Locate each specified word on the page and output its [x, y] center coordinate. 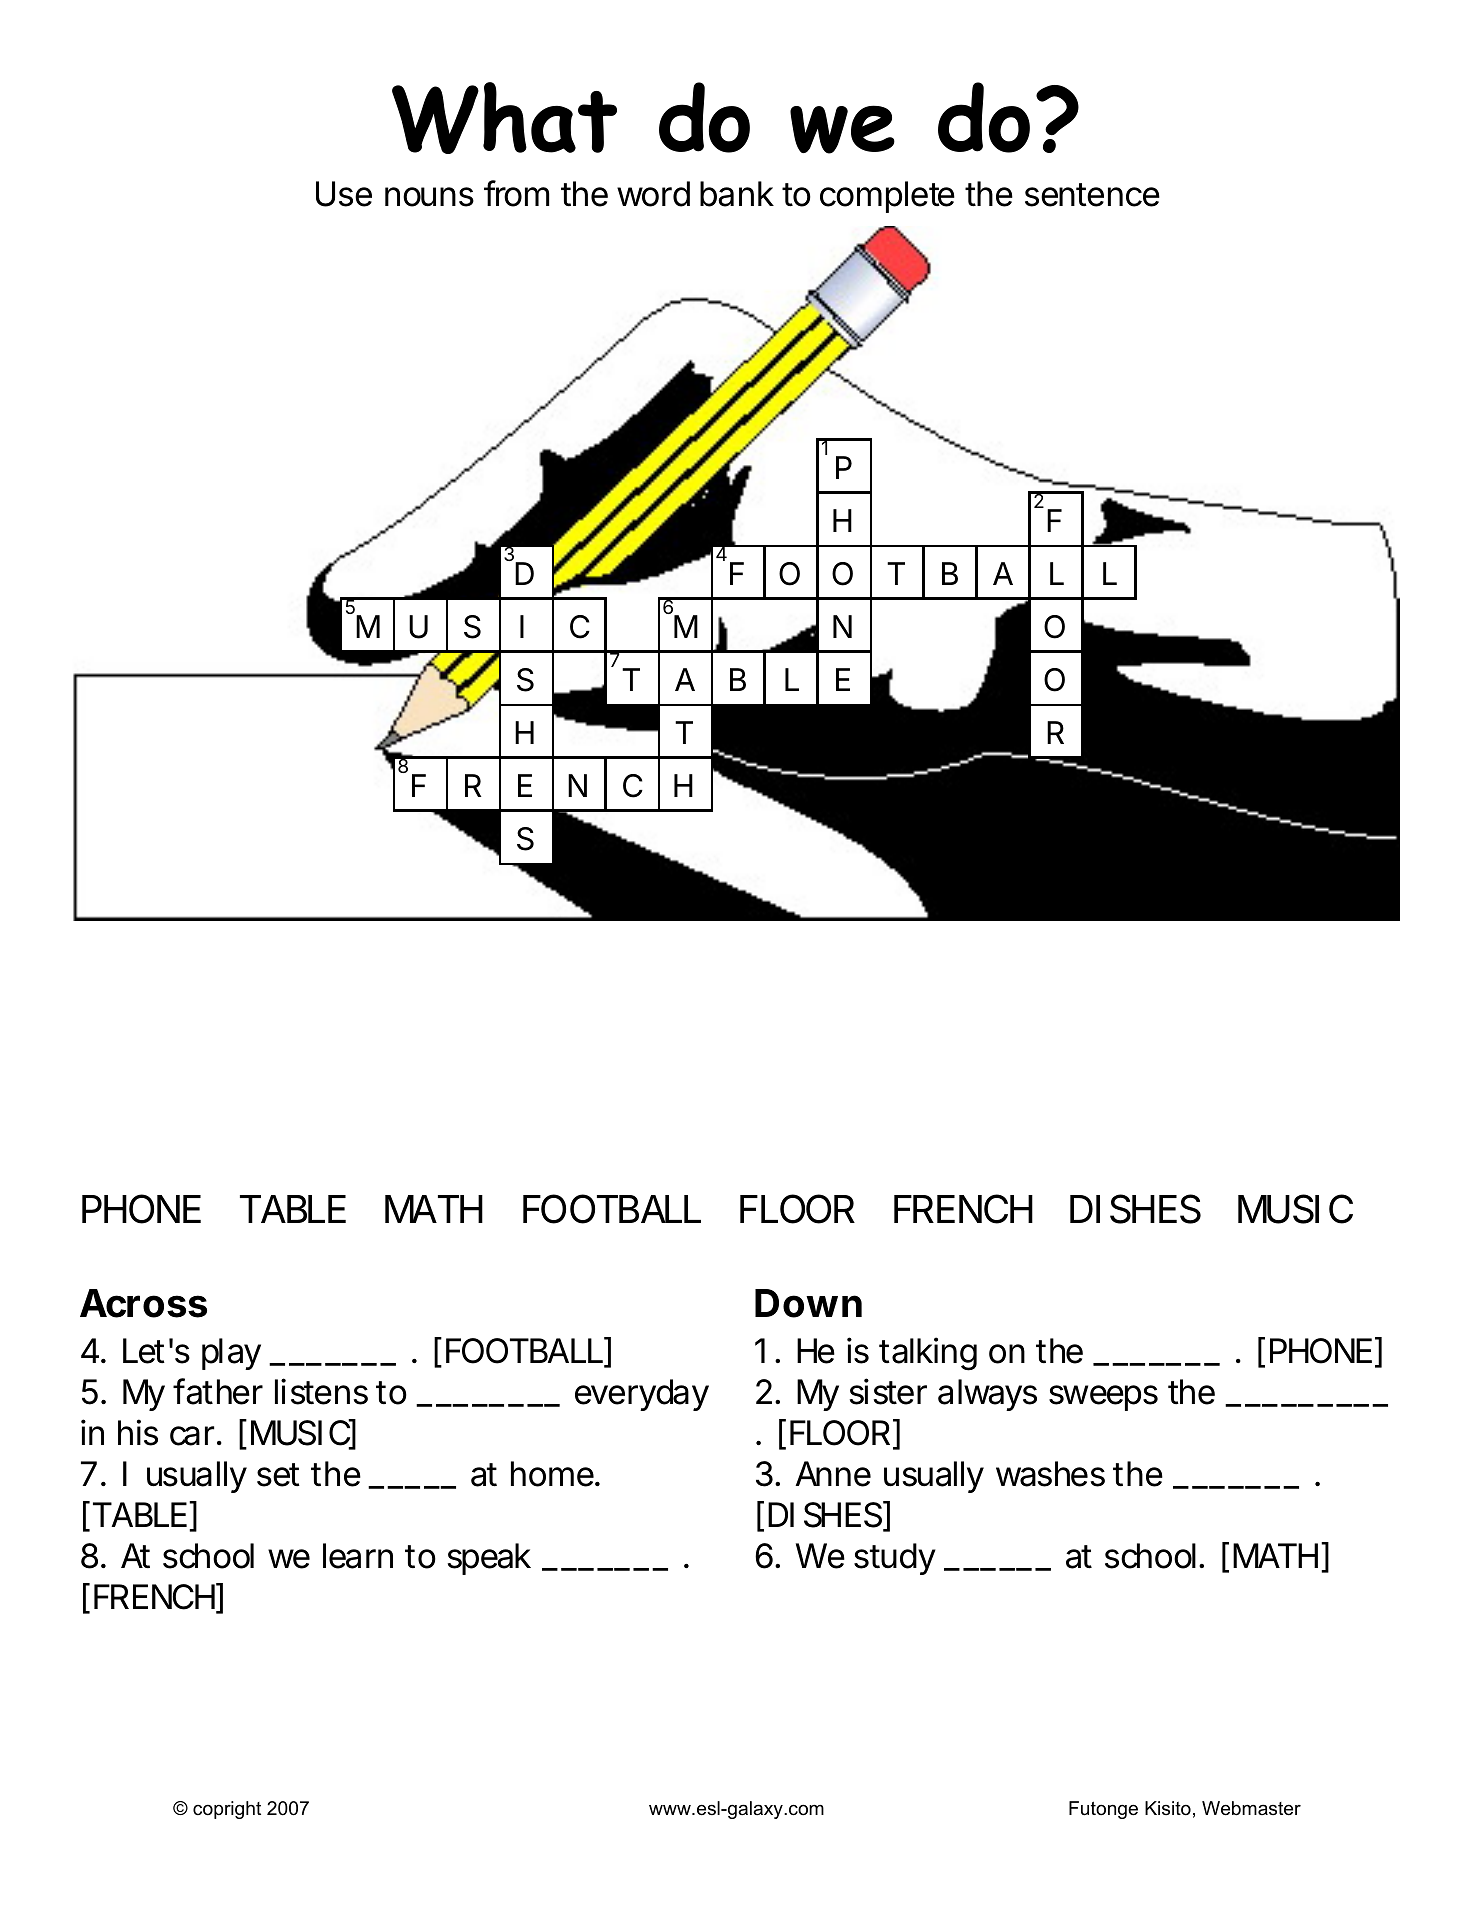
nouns [429, 197]
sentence [1092, 195]
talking [928, 1354]
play [231, 1354]
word [653, 194]
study [895, 1559]
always [987, 1395]
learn [358, 1556]
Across [143, 1303]
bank [737, 194]
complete [887, 197]
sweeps [1103, 1398]
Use [344, 194]
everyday [642, 1395]
